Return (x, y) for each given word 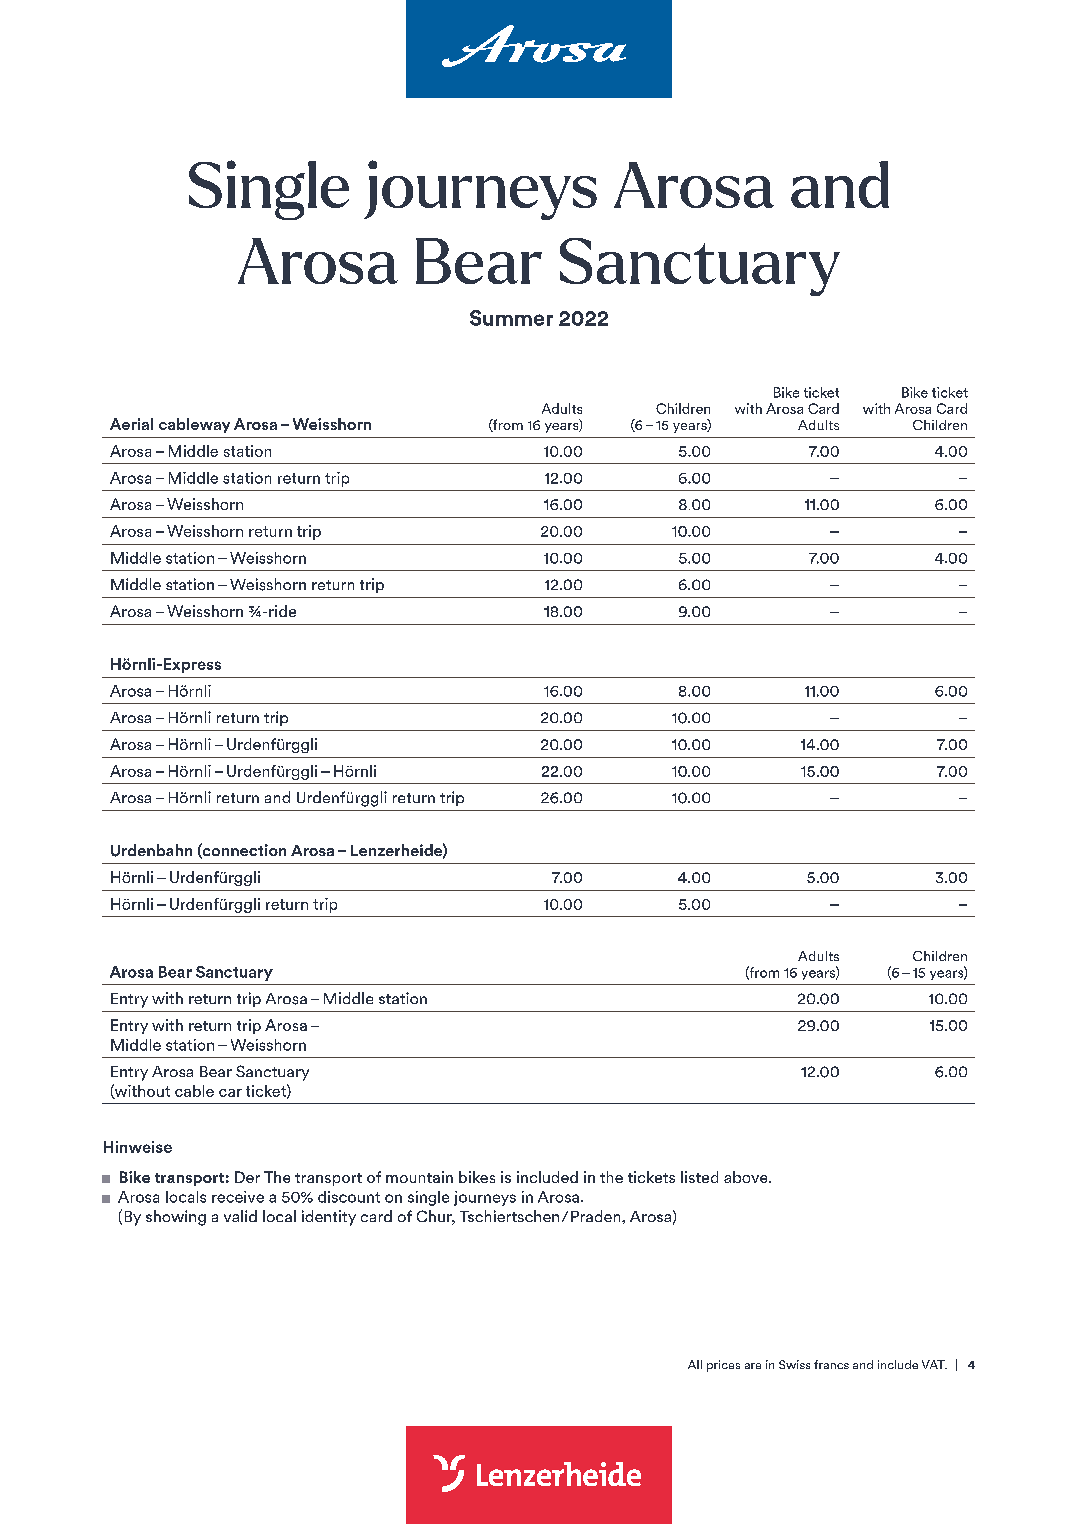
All (695, 1364)
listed (699, 1177)
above (747, 1177)
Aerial (131, 424)
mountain (419, 1177)
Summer (511, 318)
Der (247, 1177)
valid (240, 1216)
